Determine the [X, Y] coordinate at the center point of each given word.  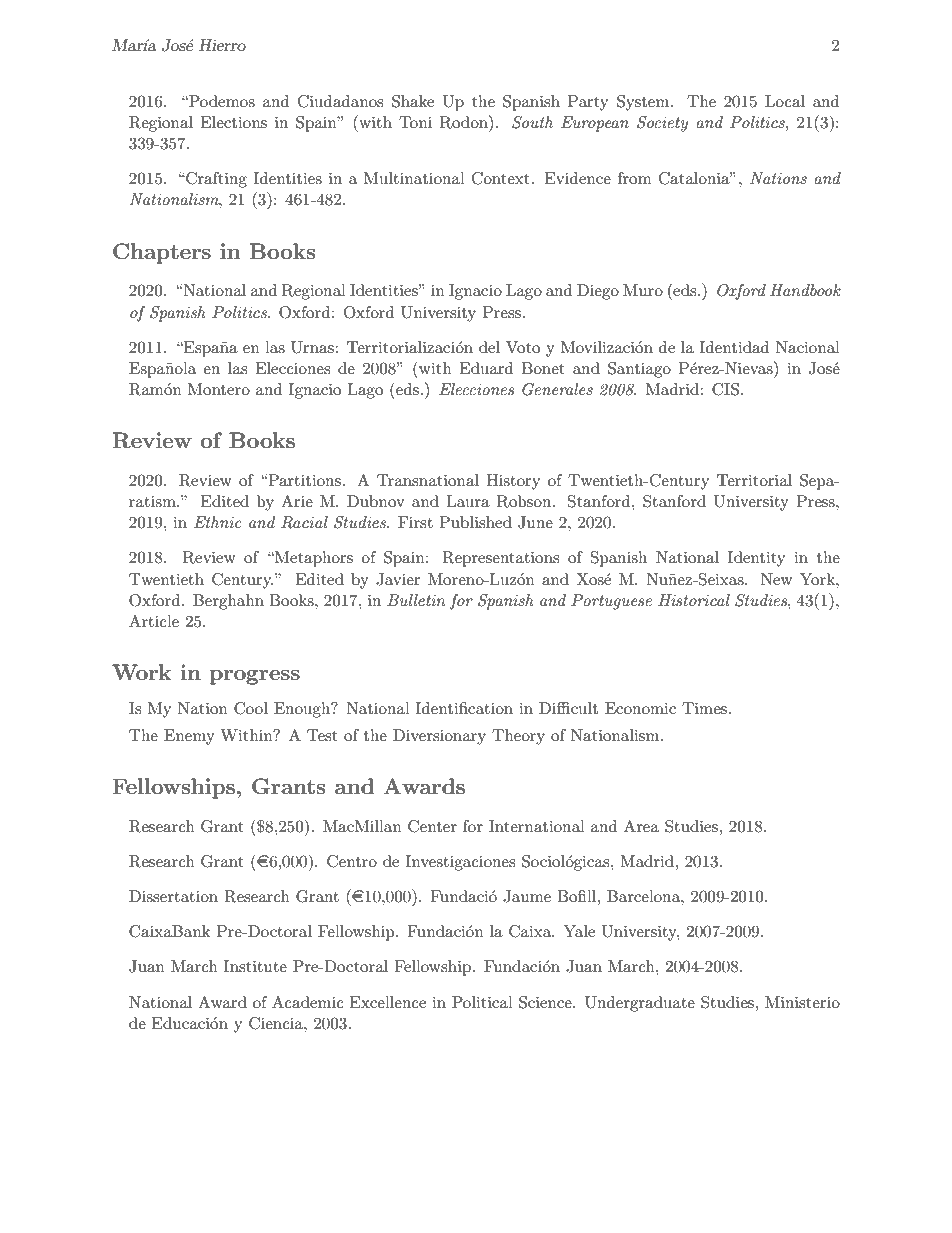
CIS [725, 389]
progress [255, 677]
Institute [255, 966]
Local [785, 101]
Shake [413, 101]
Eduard [486, 368]
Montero [219, 389]
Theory [518, 737]
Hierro [222, 45]
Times [704, 708]
